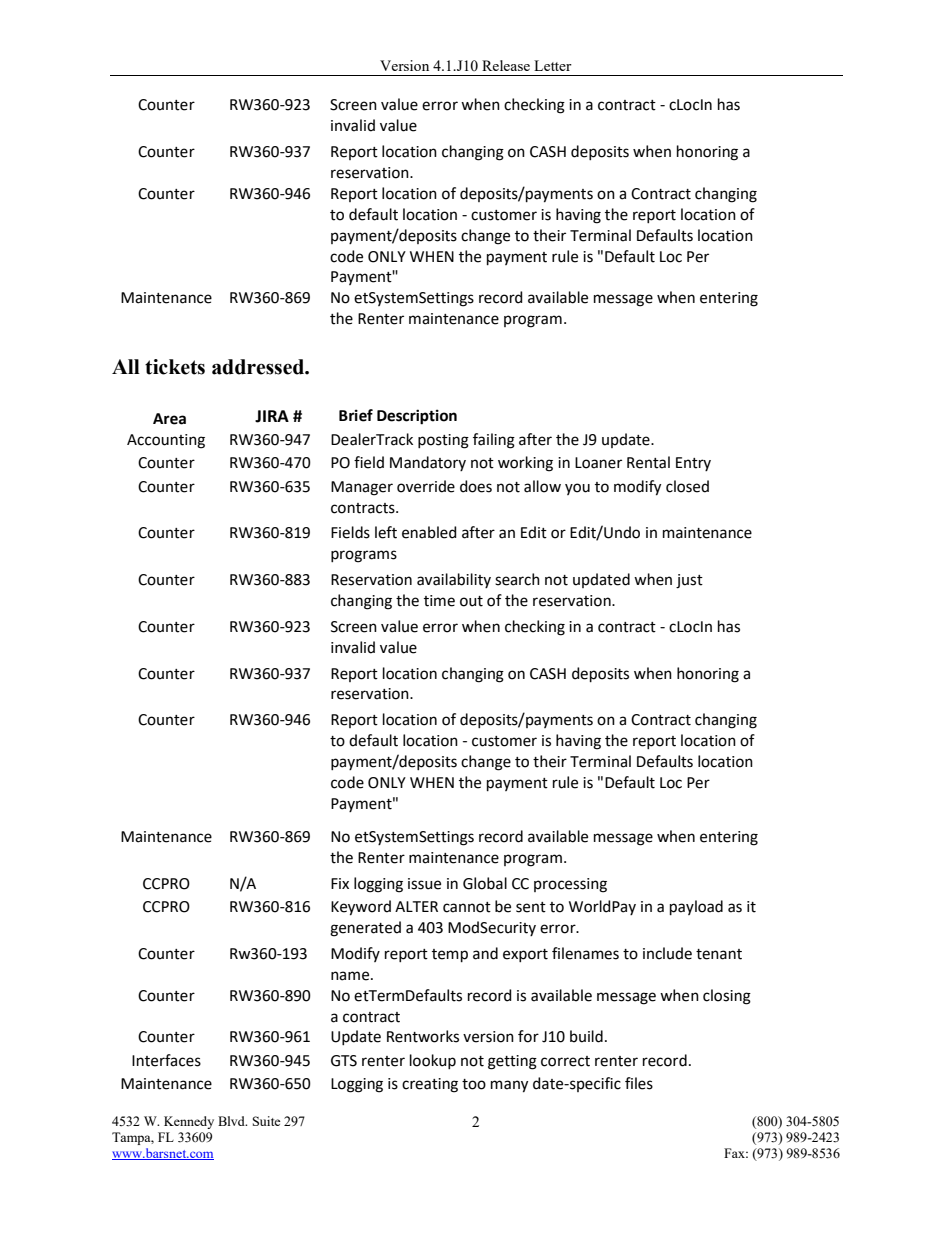 Image resolution: width=952 pixels, height=1233 pixels. What do you see at coordinates (689, 581) in the screenshot?
I see `just` at bounding box center [689, 581].
